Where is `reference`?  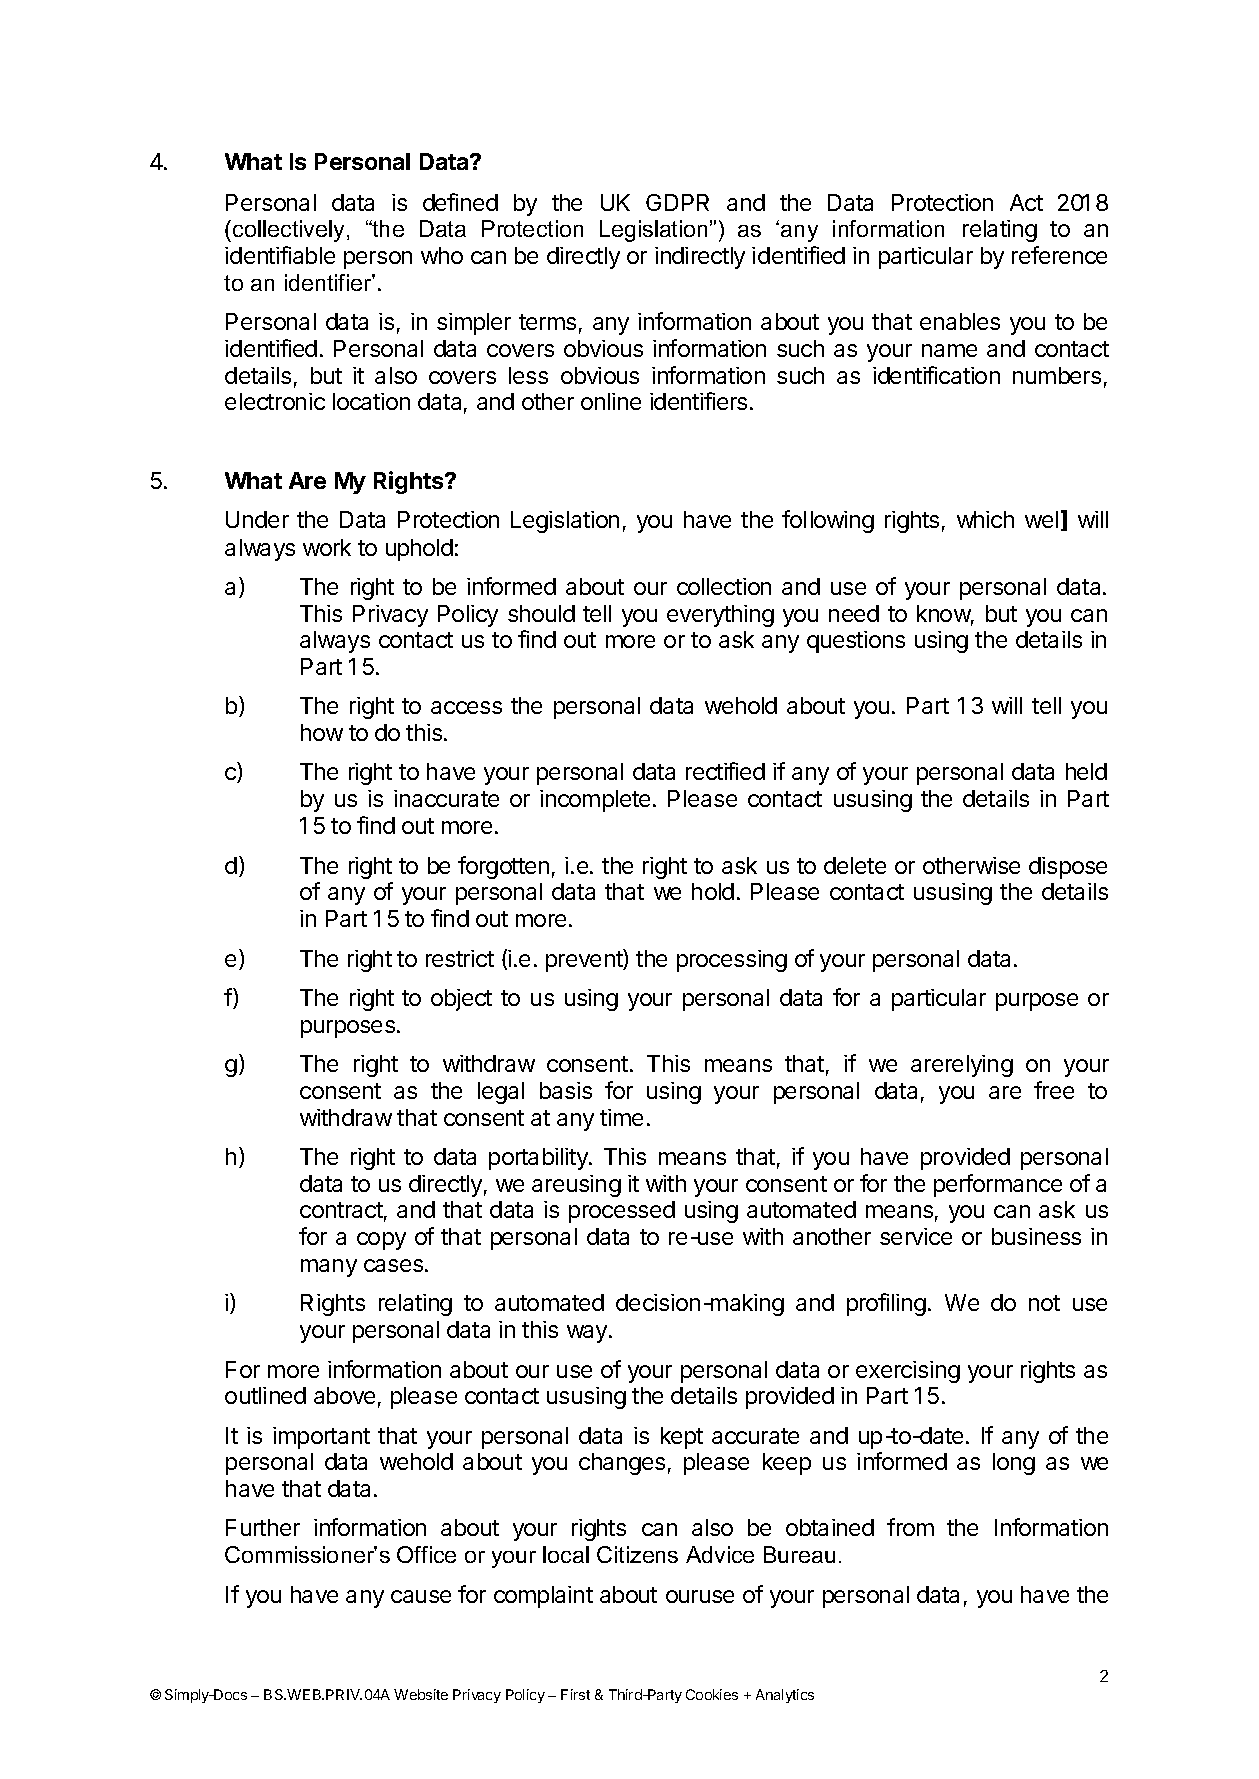
reference is located at coordinates (1059, 255).
